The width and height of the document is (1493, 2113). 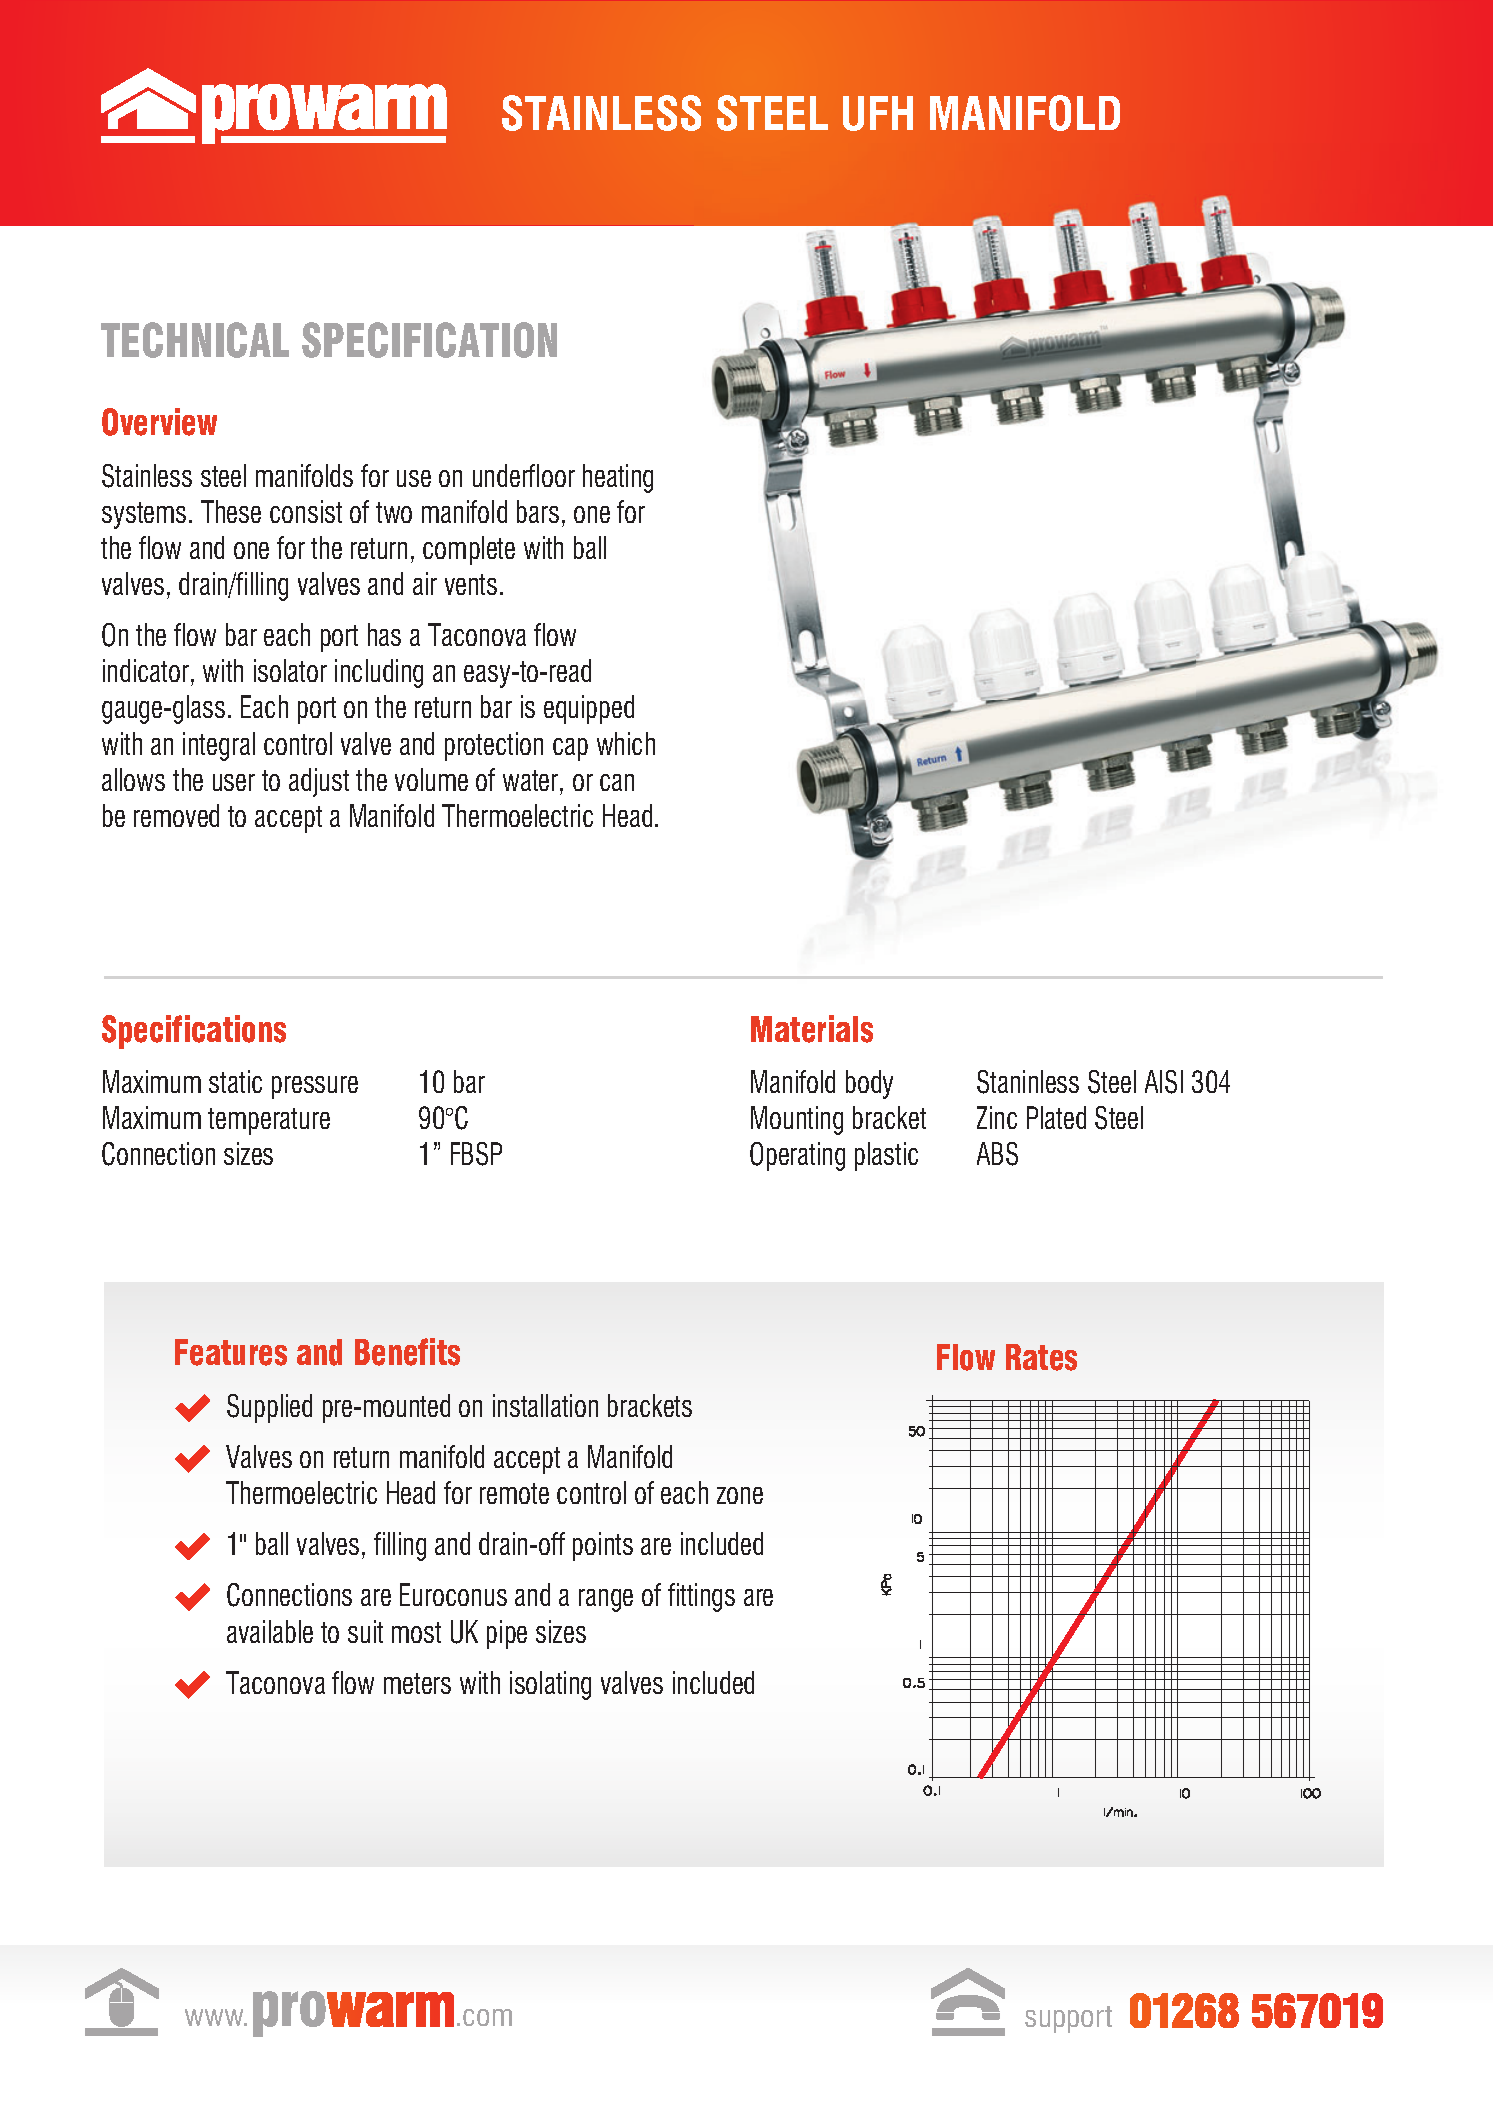 What do you see at coordinates (618, 478) in the document?
I see `heating` at bounding box center [618, 478].
